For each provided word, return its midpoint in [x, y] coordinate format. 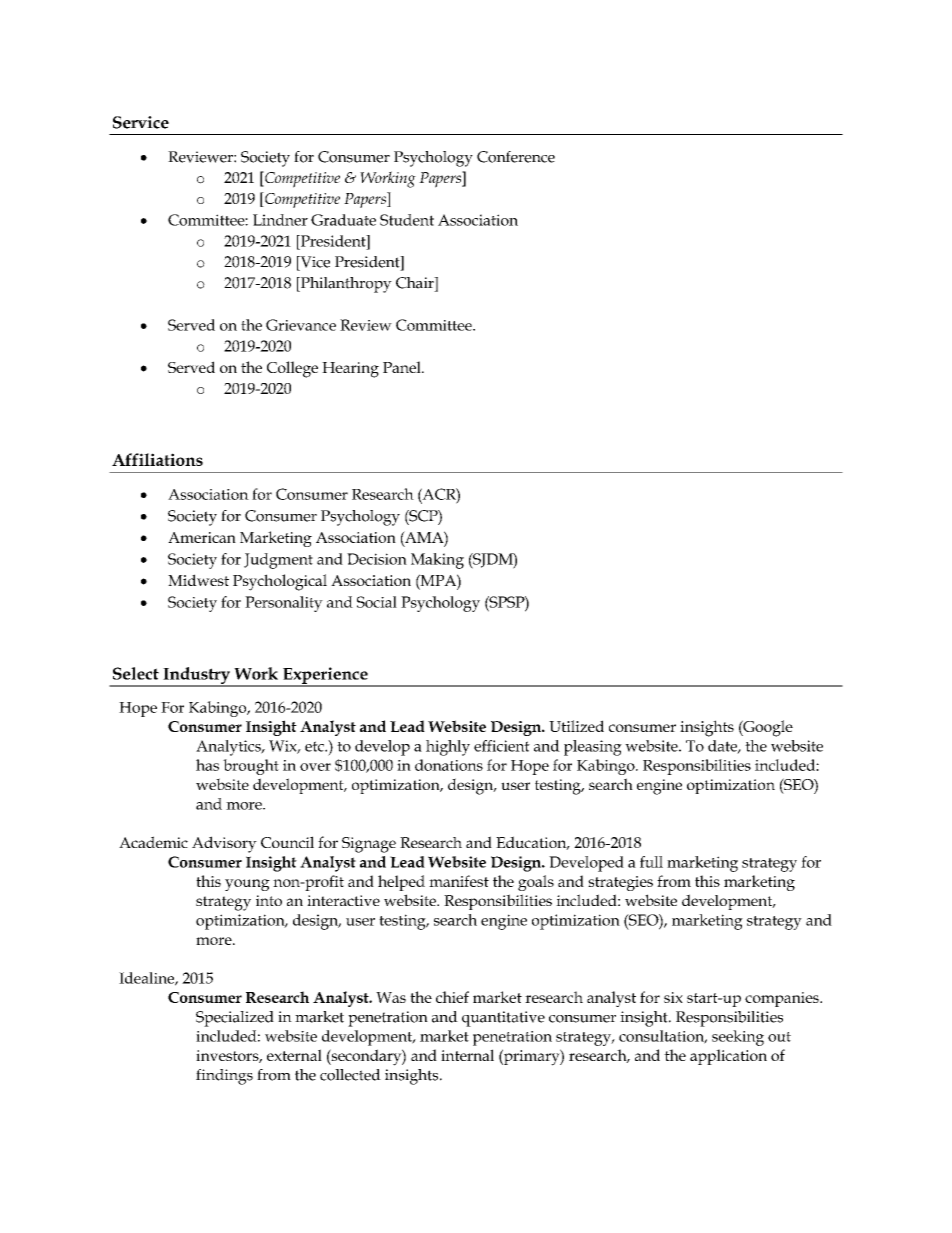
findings [224, 1077]
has [207, 765]
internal [467, 1055]
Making [437, 561]
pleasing [593, 748]
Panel [403, 367]
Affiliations [157, 459]
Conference [516, 157]
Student [407, 220]
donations [449, 765]
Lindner [280, 220]
